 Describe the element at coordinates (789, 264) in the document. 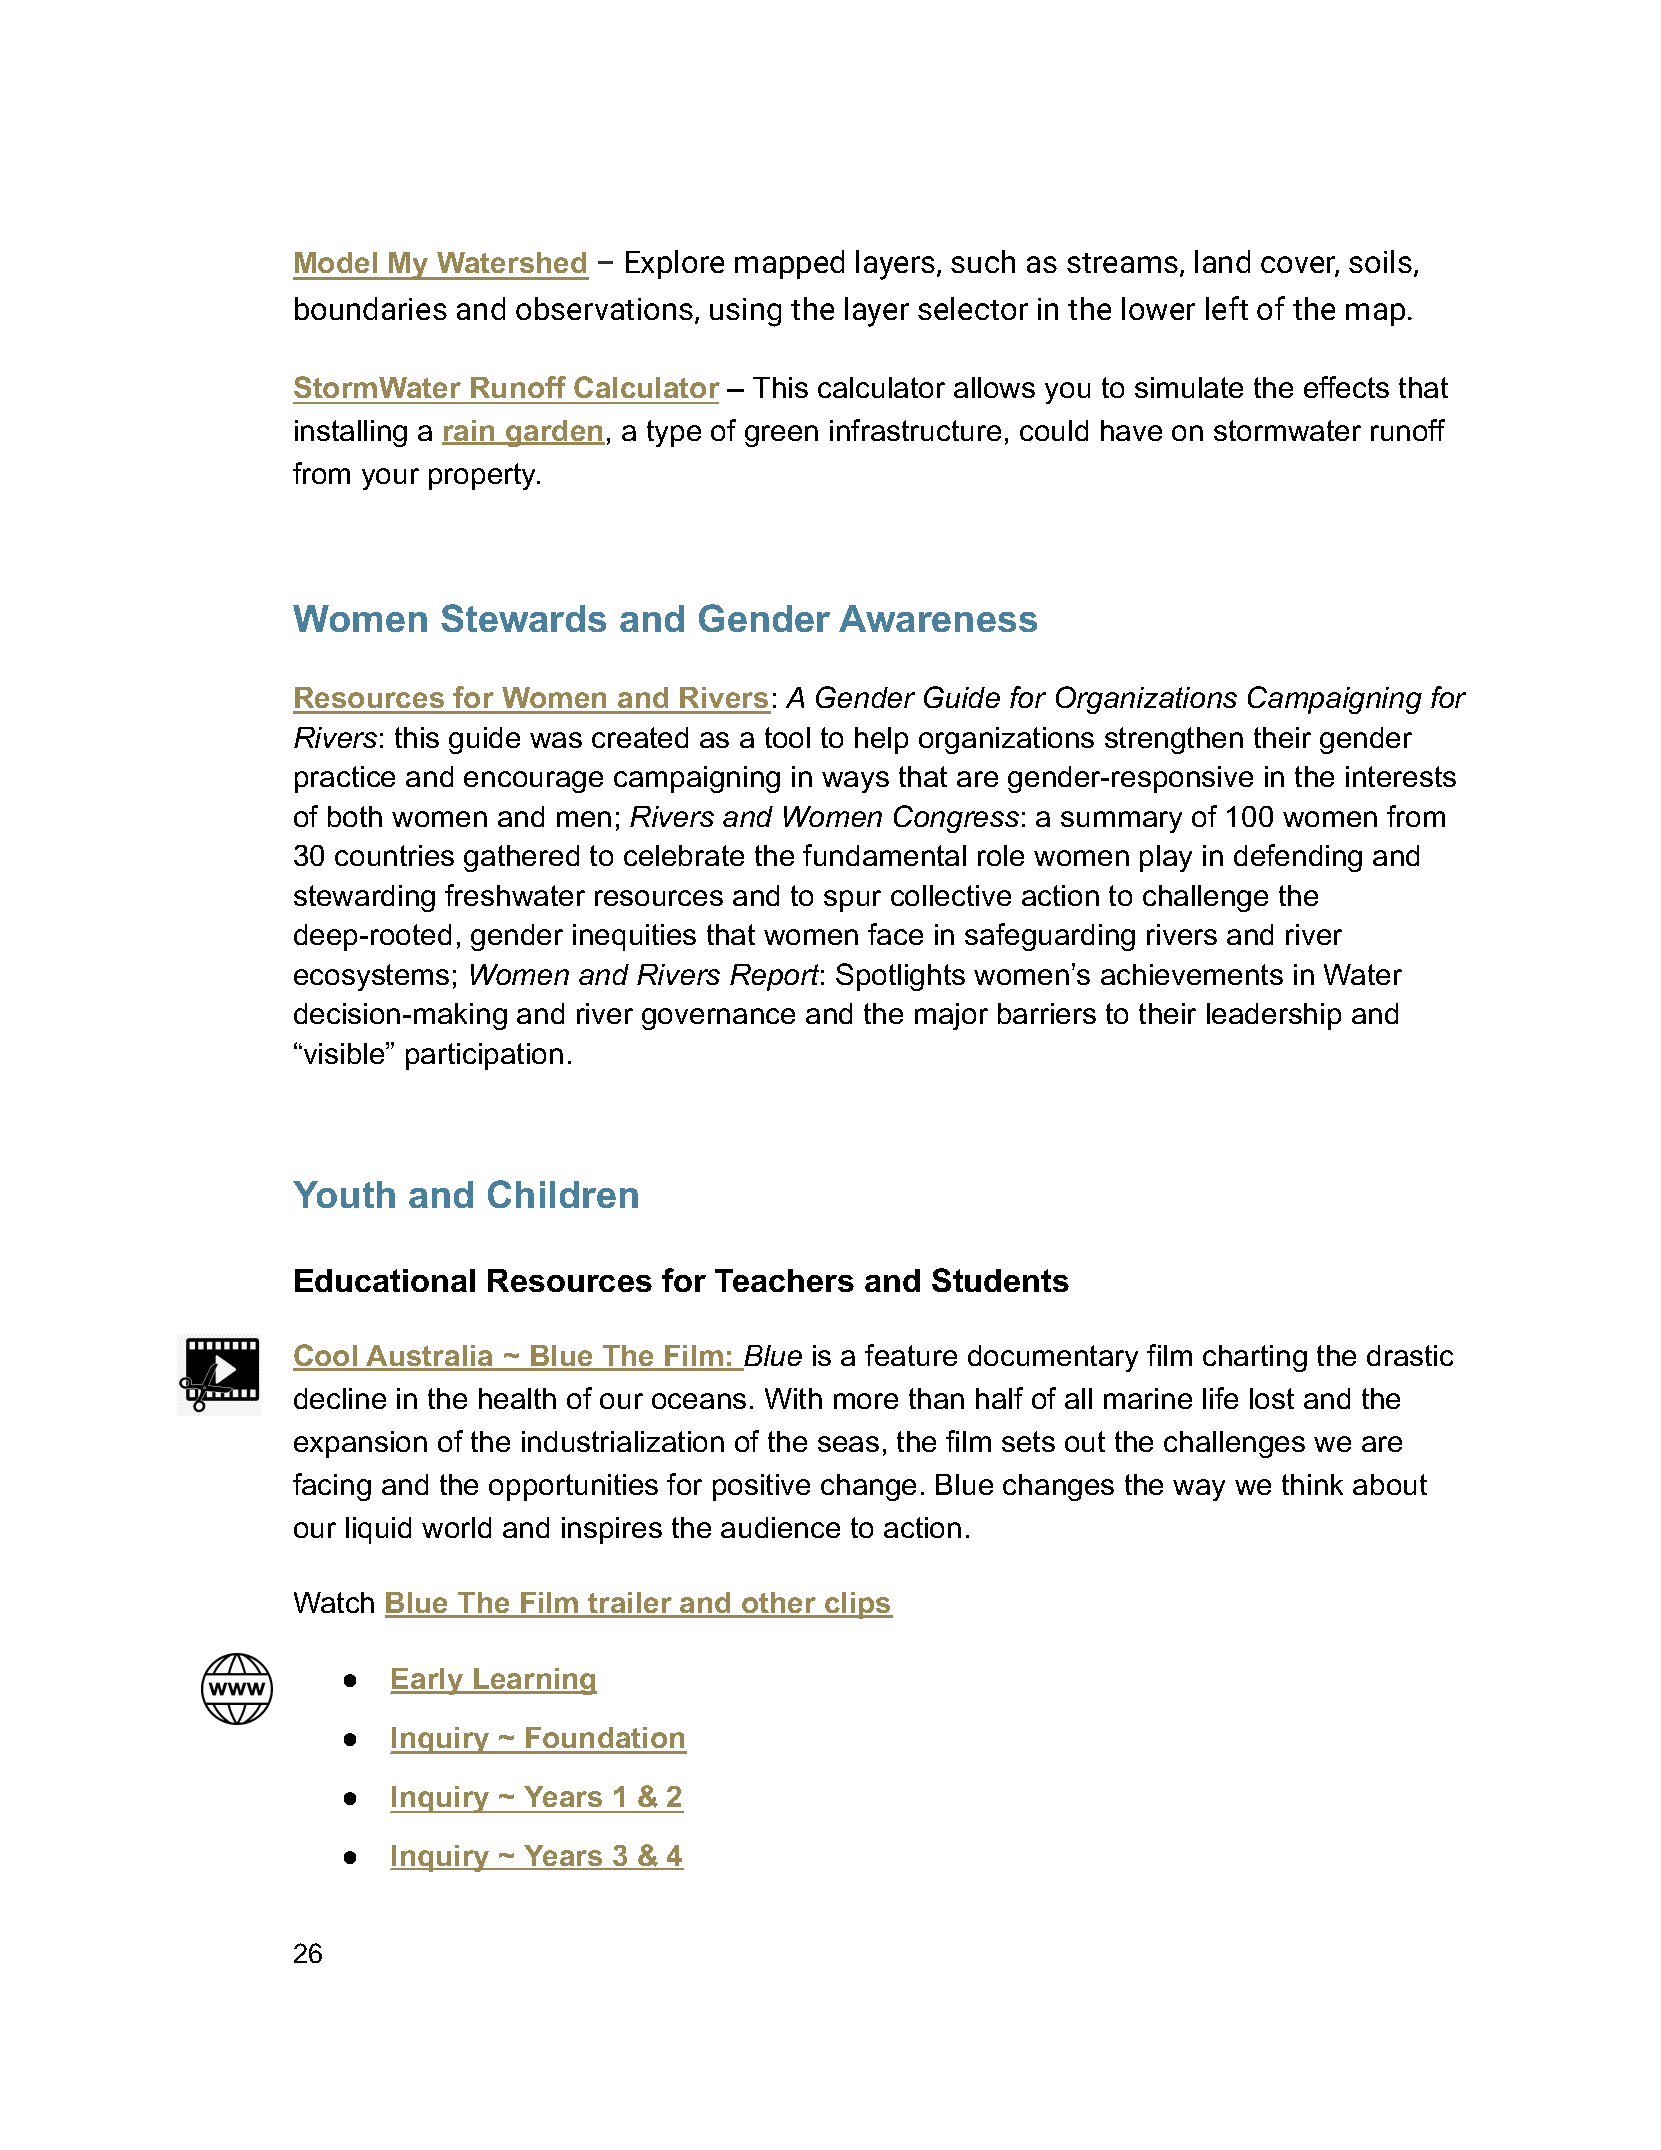

I see `mapped` at that location.
